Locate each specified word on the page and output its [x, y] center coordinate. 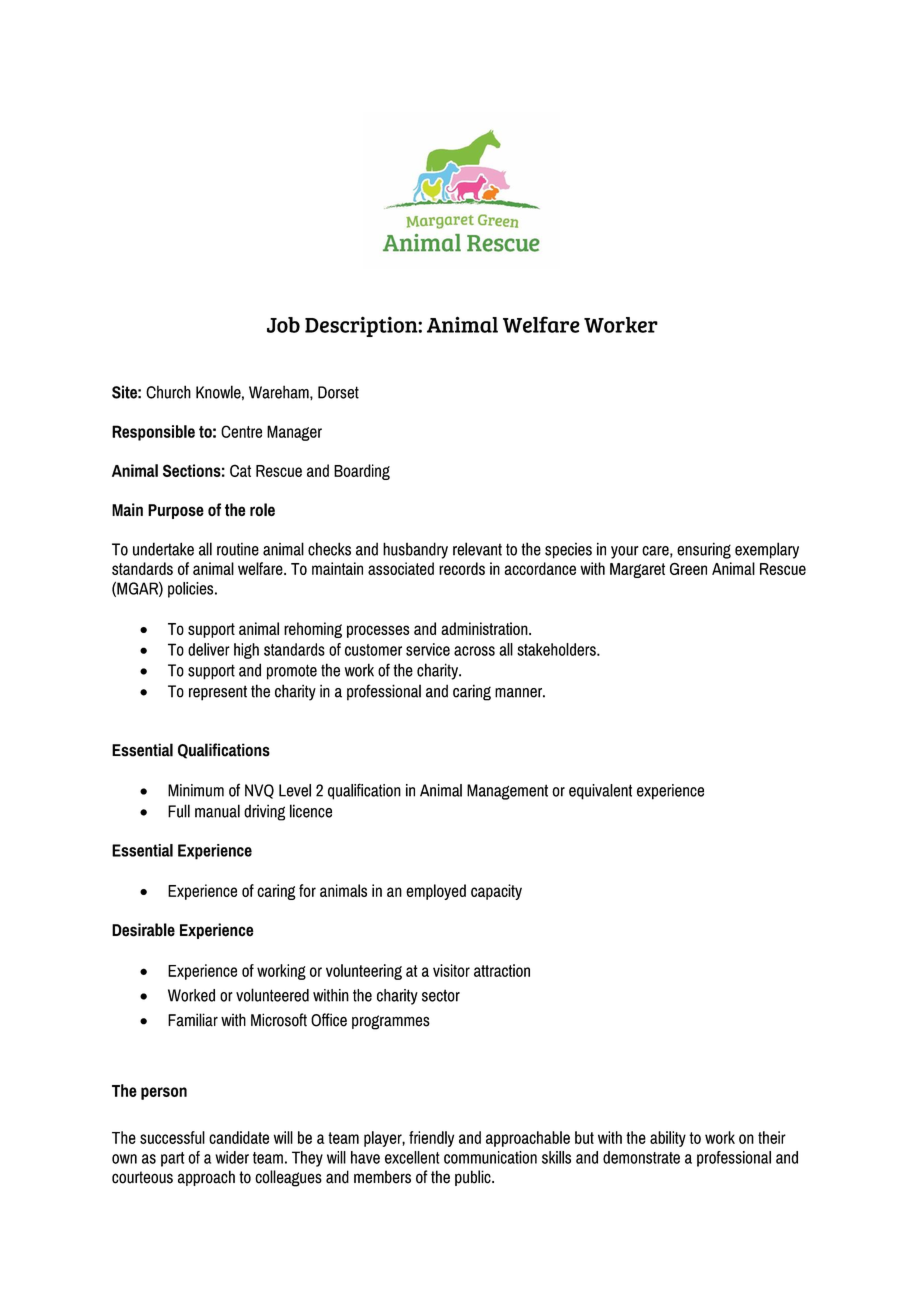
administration [485, 628]
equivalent [600, 792]
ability [668, 1139]
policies [192, 590]
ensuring [704, 550]
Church [168, 392]
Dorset [338, 392]
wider [232, 1157]
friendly [431, 1139]
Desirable [143, 930]
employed [436, 892]
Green [688, 569]
